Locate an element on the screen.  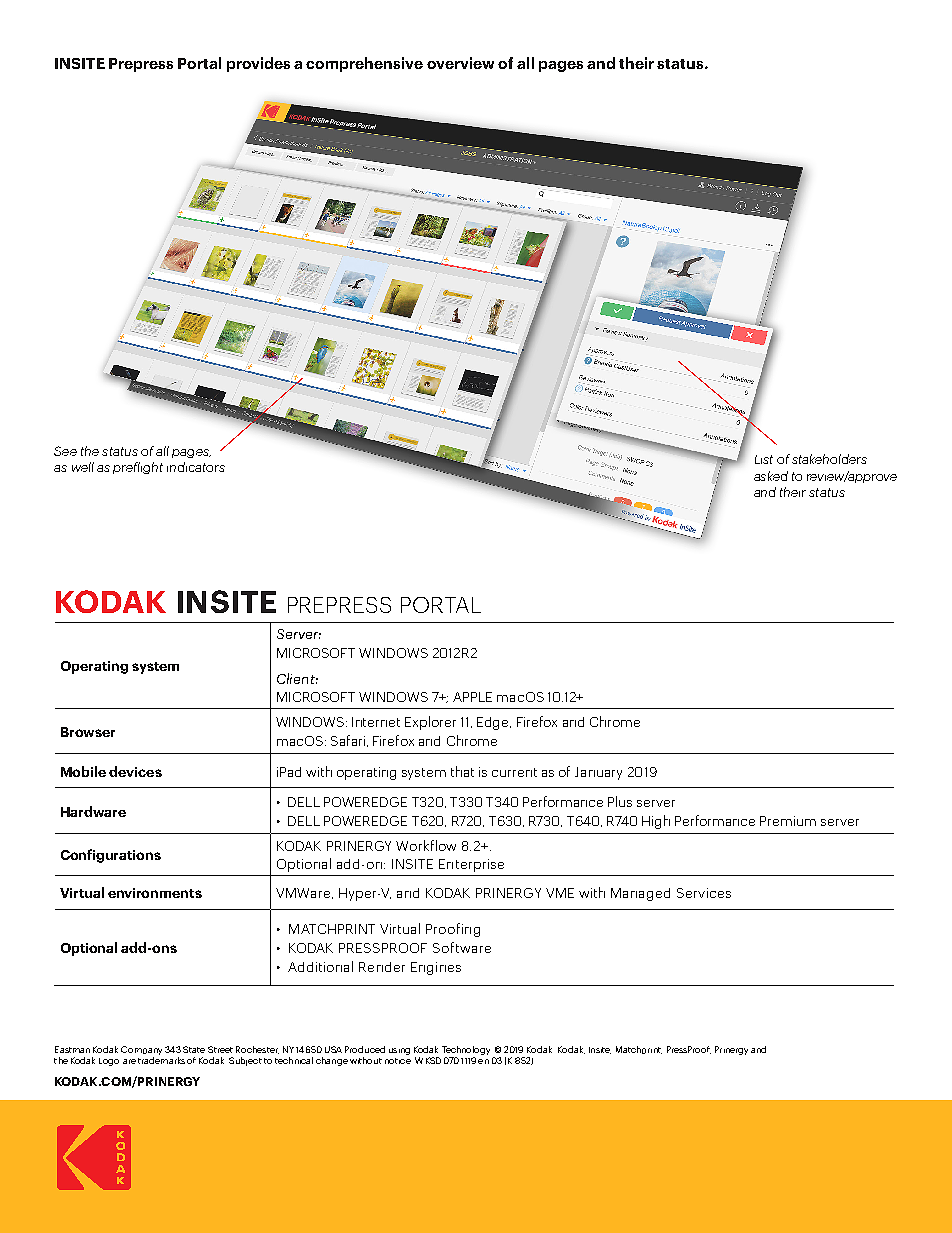
that is located at coordinates (462, 771).
